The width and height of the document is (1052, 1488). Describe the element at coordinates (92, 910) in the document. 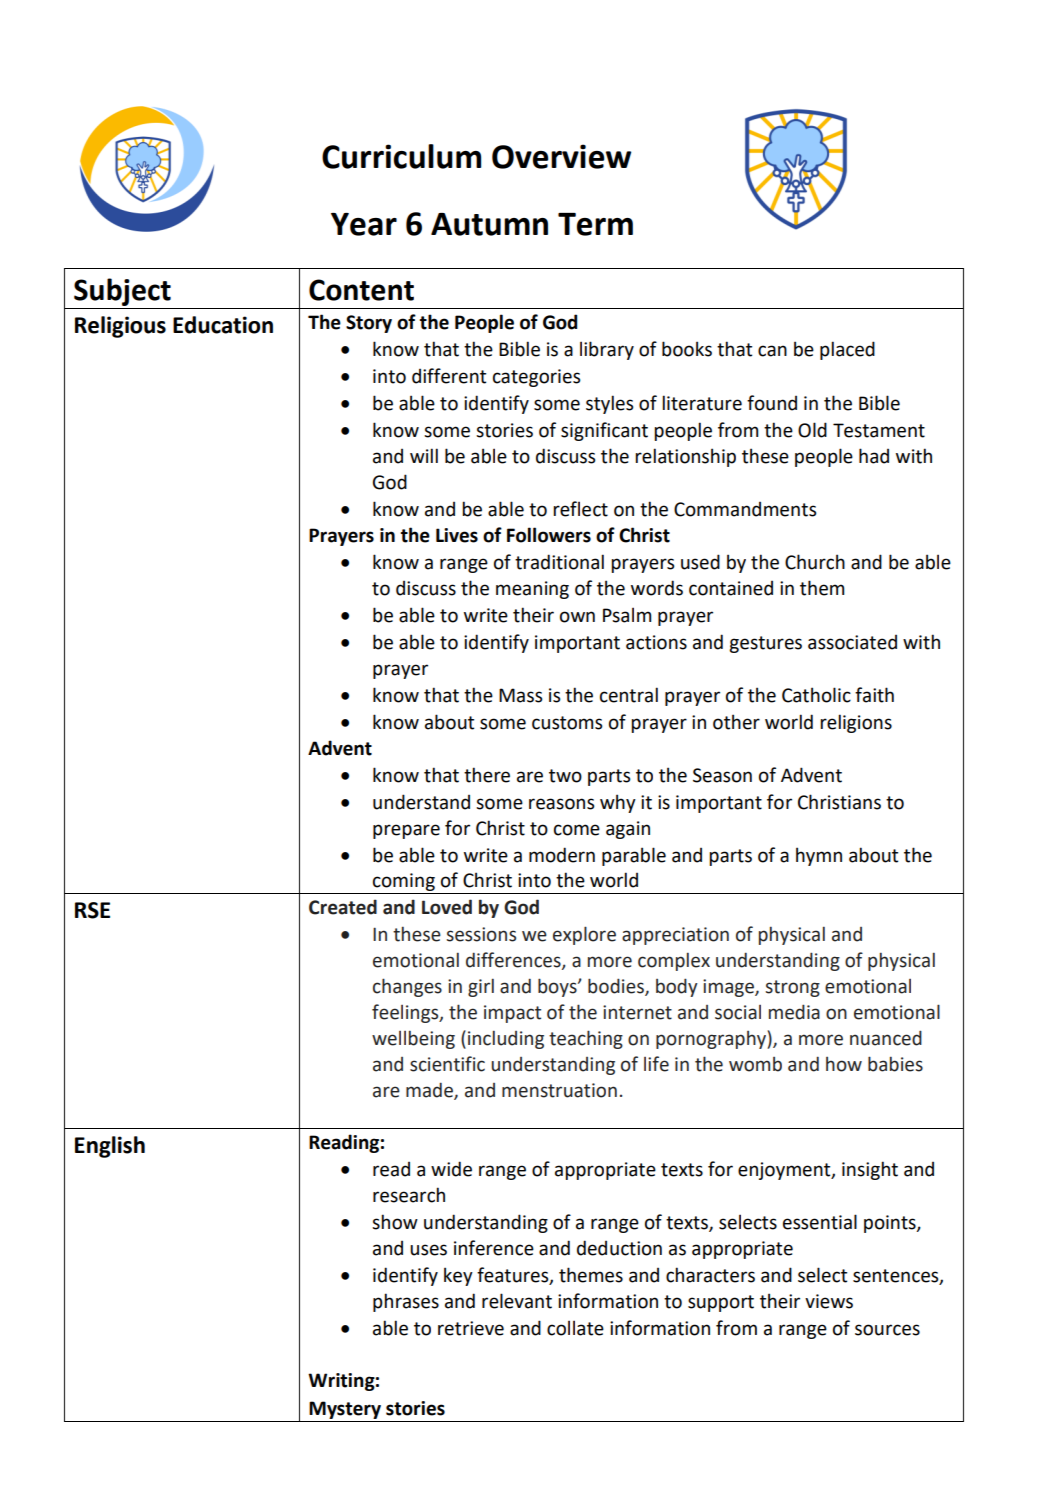

I see `RSE` at that location.
